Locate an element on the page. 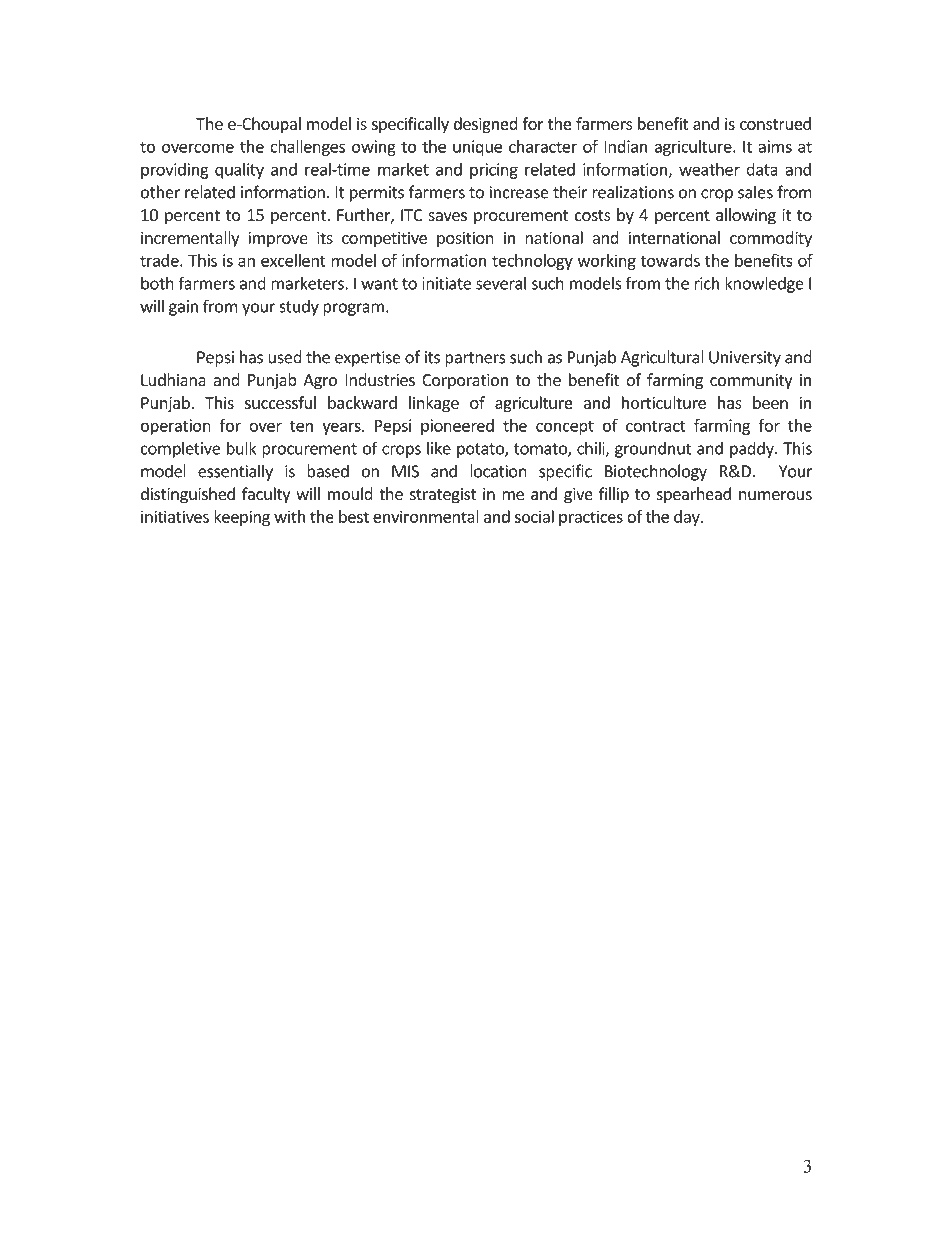 Image resolution: width=952 pixels, height=1233 pixels. gain is located at coordinates (183, 308).
